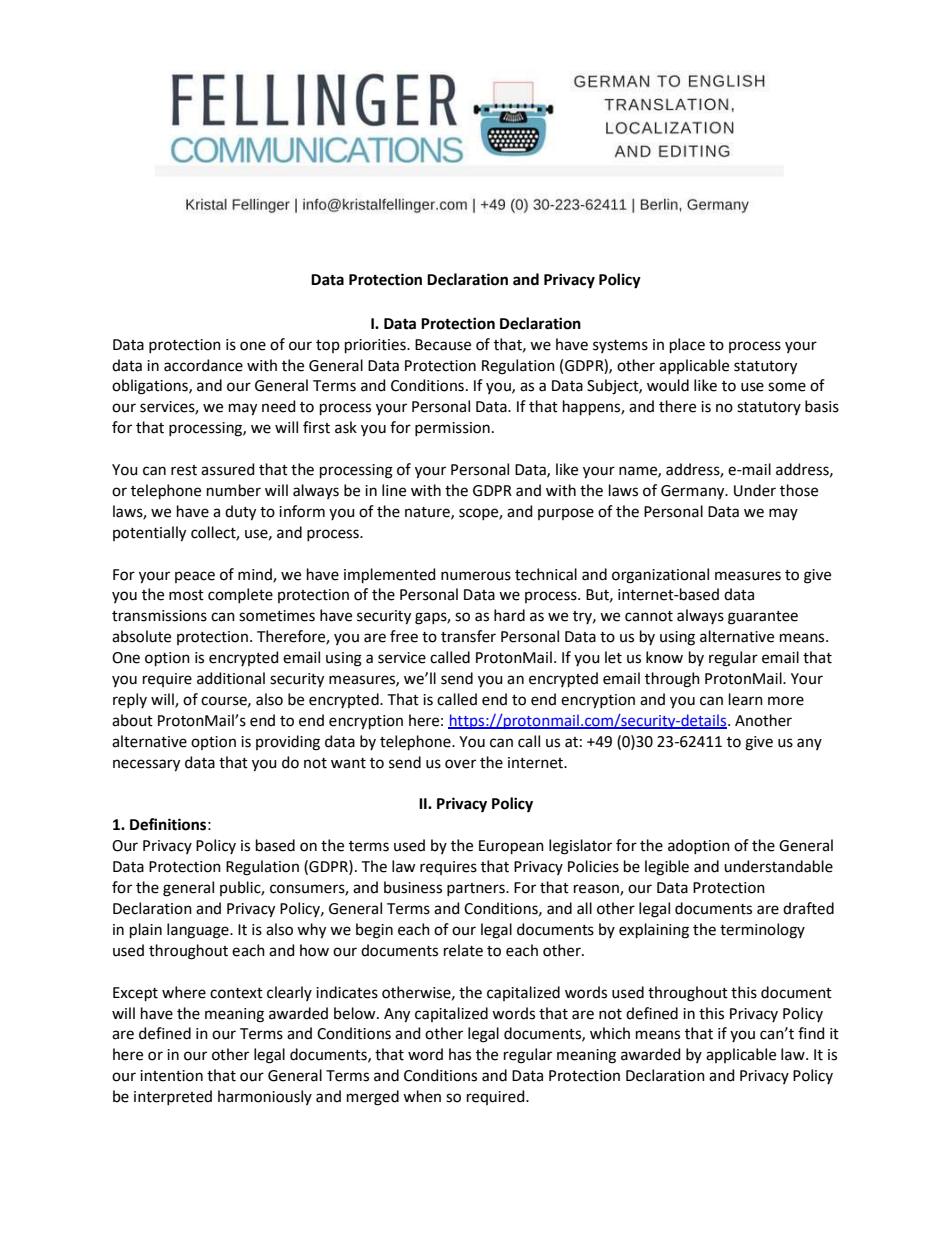 This screenshot has width=952, height=1233. Describe the element at coordinates (746, 699) in the screenshot. I see `learn` at that location.
